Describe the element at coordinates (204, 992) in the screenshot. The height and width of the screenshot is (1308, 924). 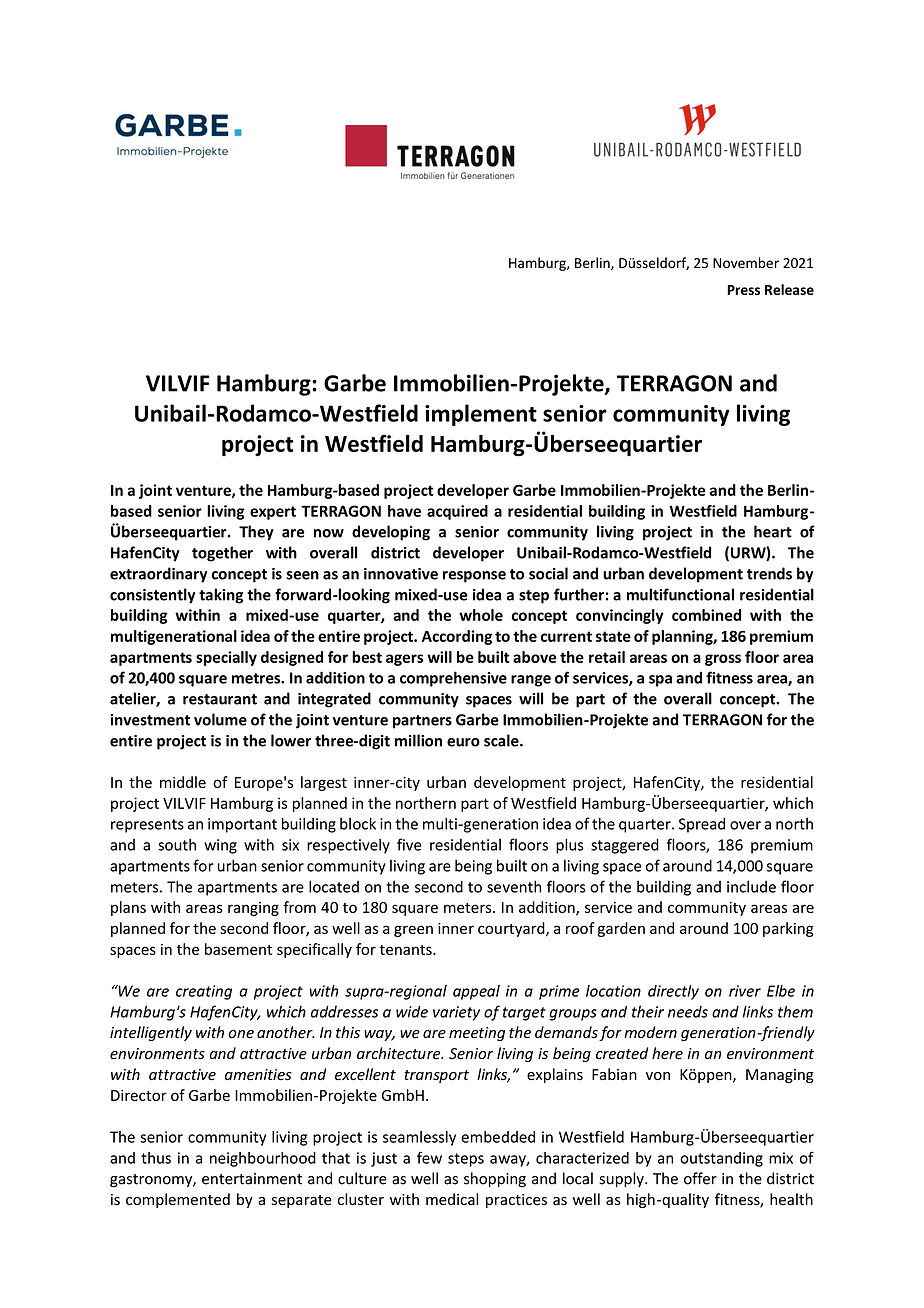
I see `creating` at that location.
